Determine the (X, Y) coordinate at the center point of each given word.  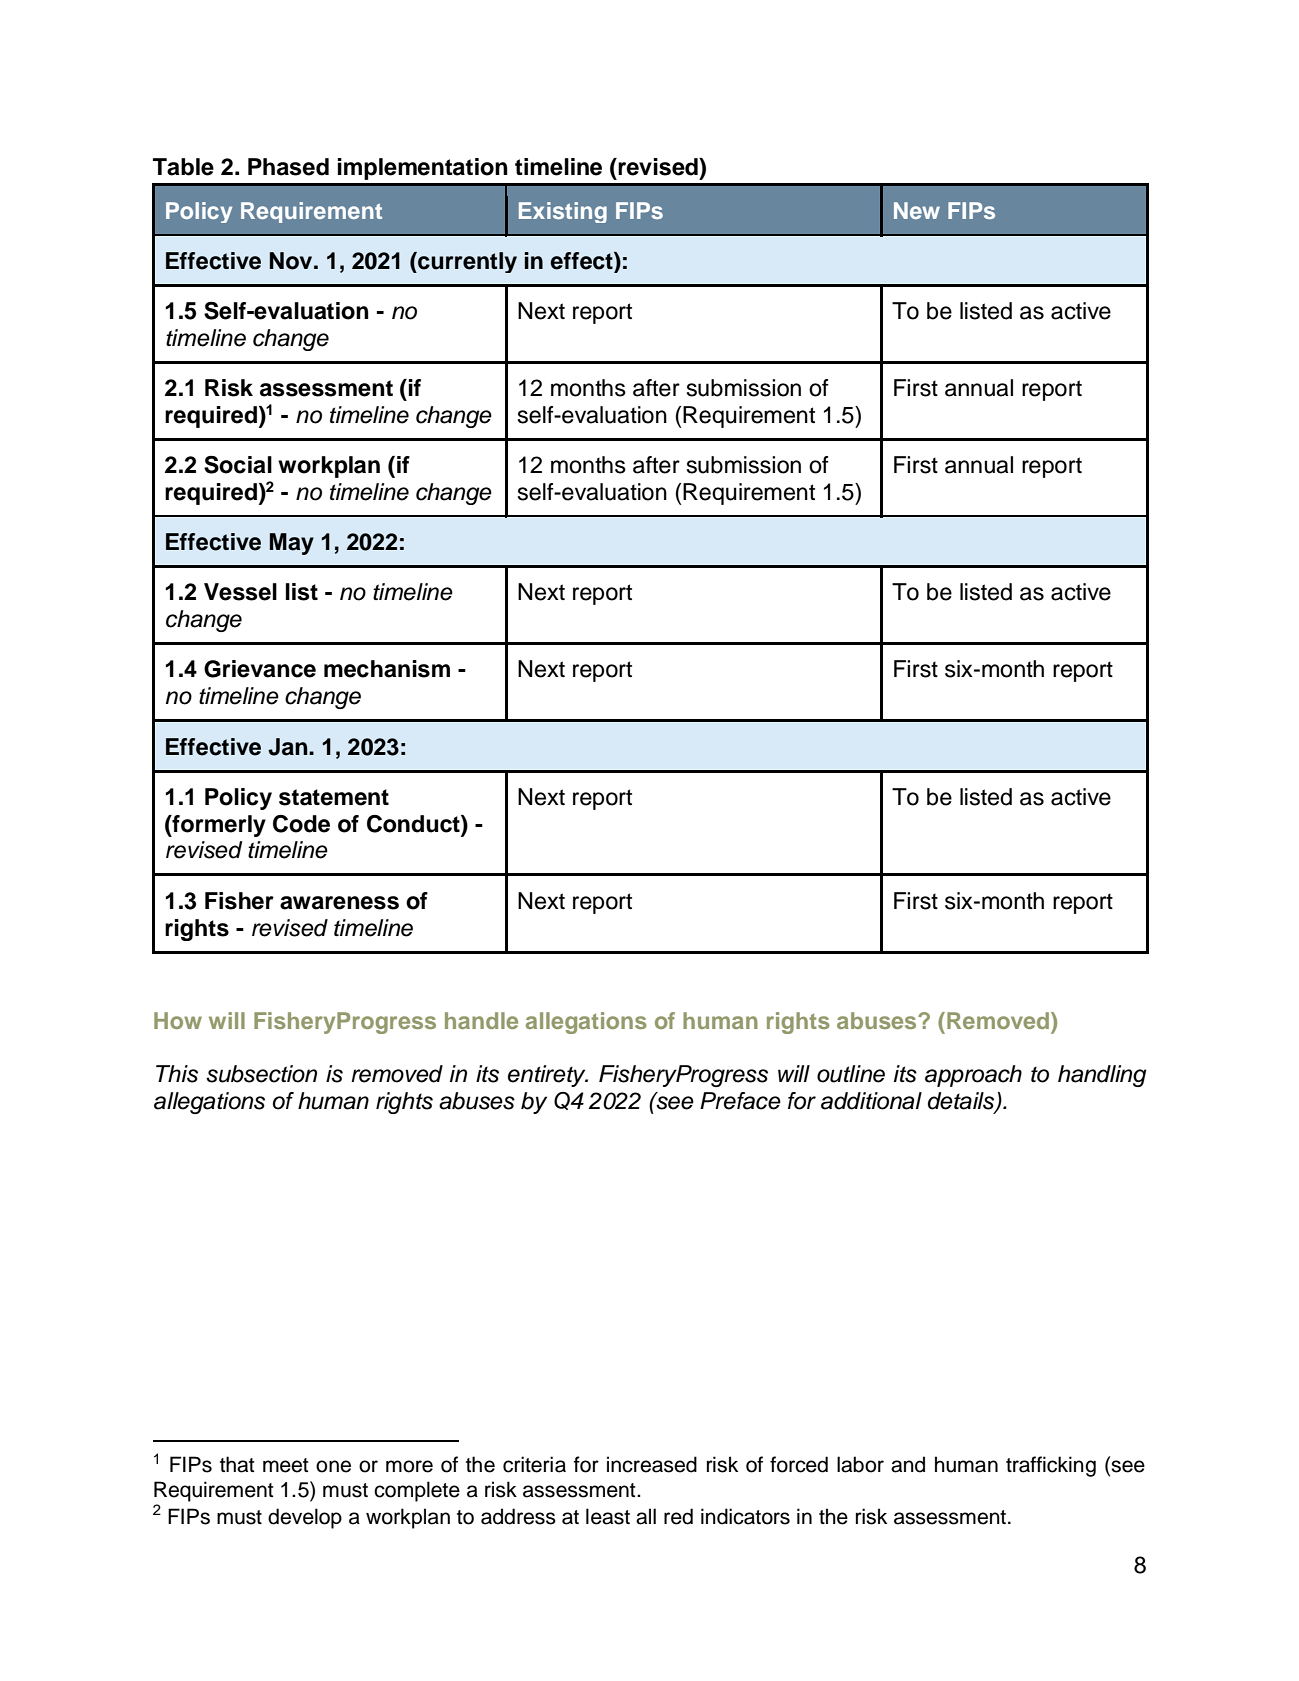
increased (652, 1464)
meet (285, 1465)
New (917, 210)
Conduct (414, 825)
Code (301, 824)
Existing (563, 212)
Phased (288, 167)
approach (973, 1076)
